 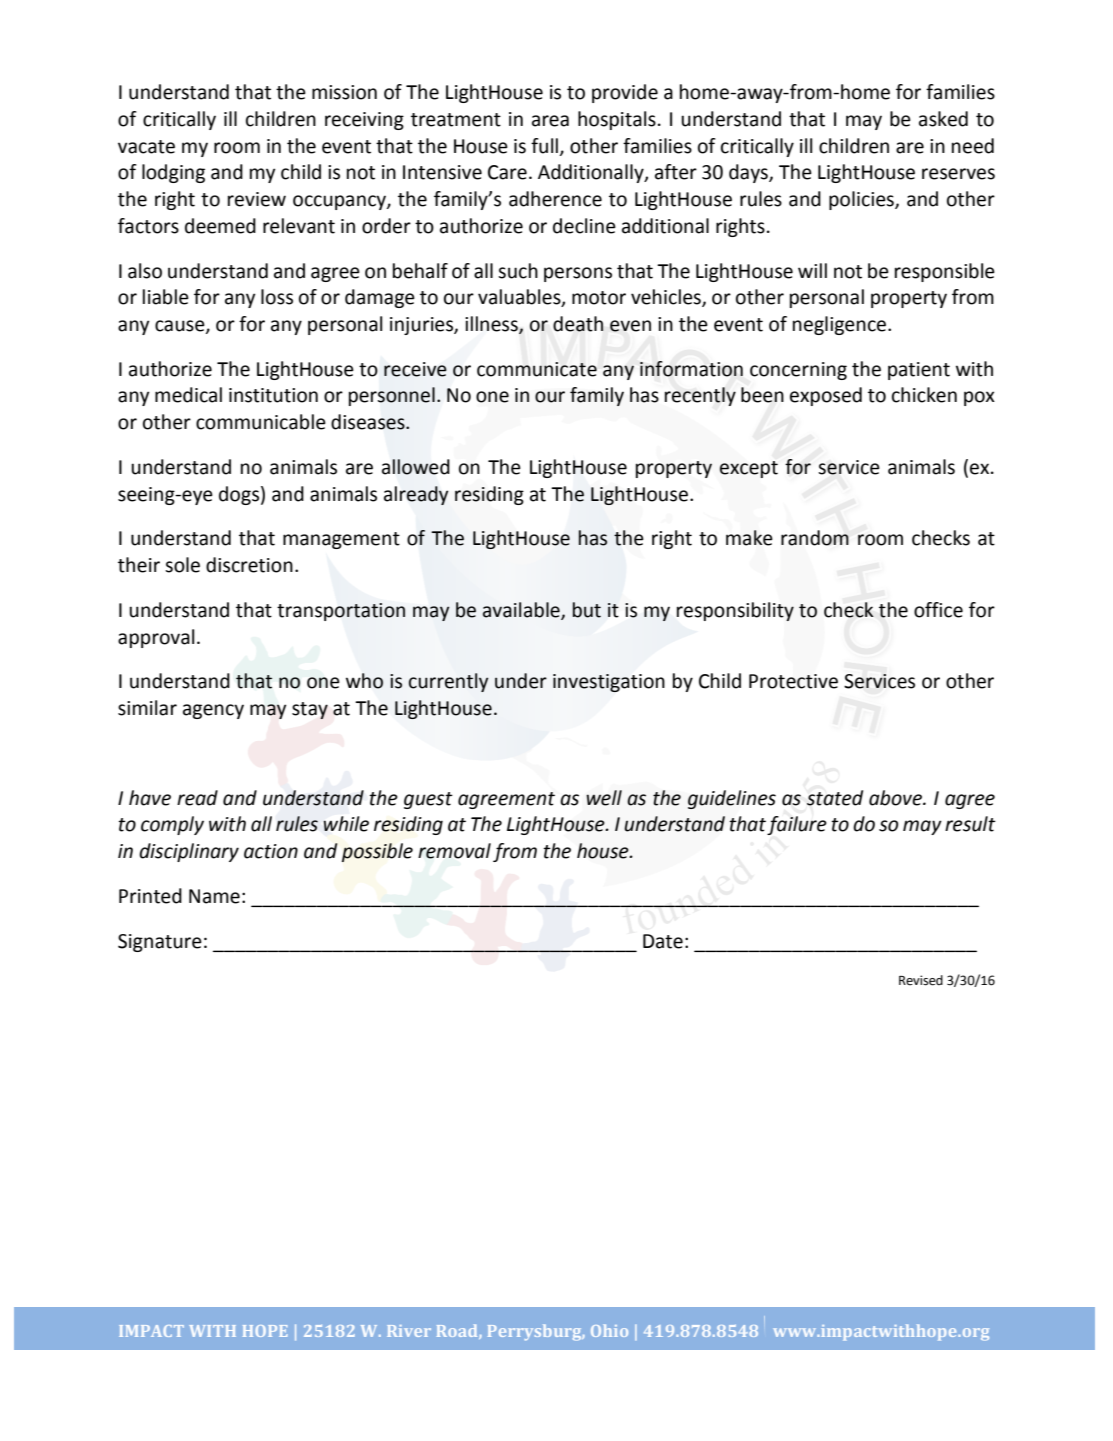 What do you see at coordinates (896, 798) in the screenshot?
I see `above` at bounding box center [896, 798].
